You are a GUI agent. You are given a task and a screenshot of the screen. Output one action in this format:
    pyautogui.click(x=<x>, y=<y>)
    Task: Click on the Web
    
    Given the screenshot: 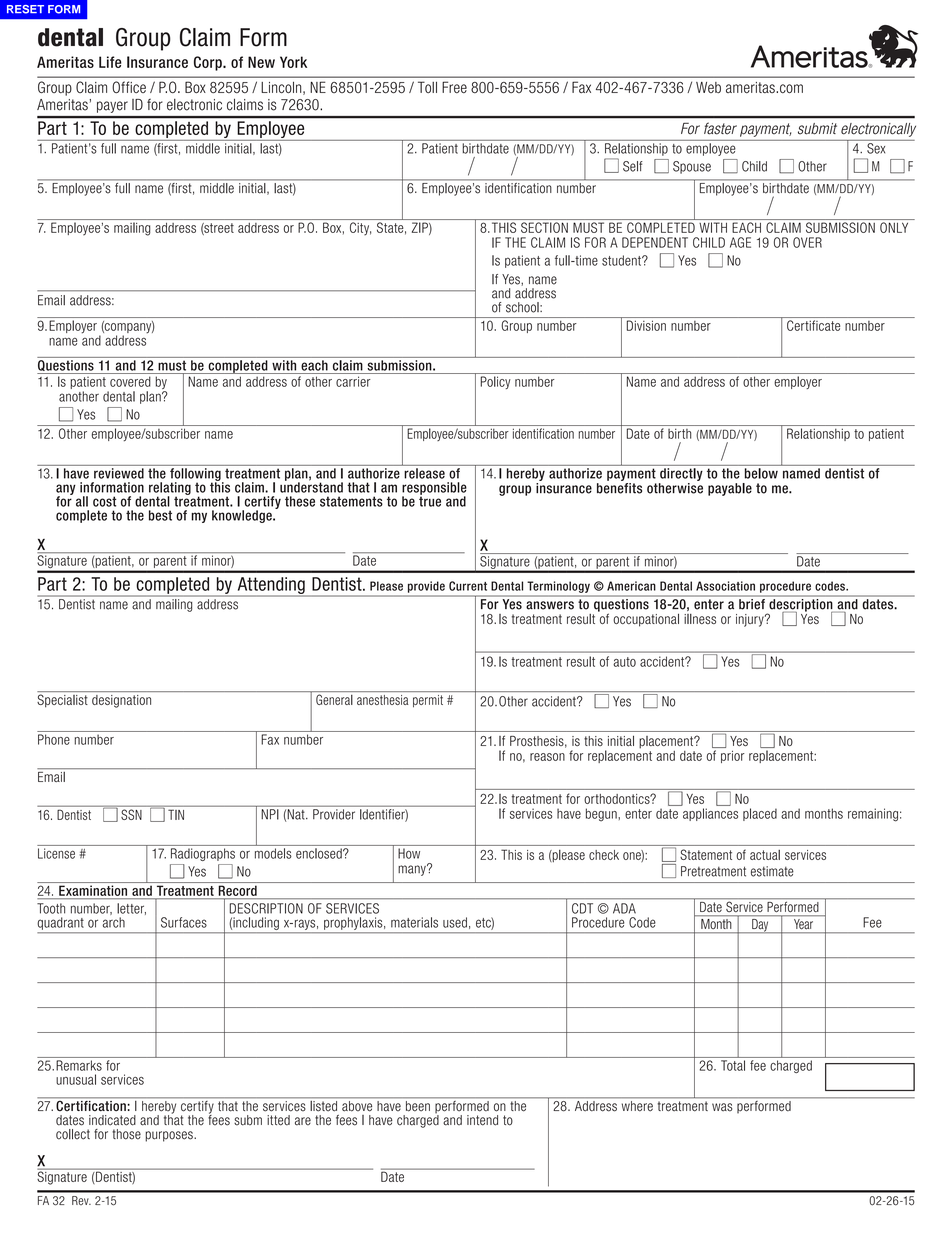 What is the action you would take?
    pyautogui.click(x=708, y=87)
